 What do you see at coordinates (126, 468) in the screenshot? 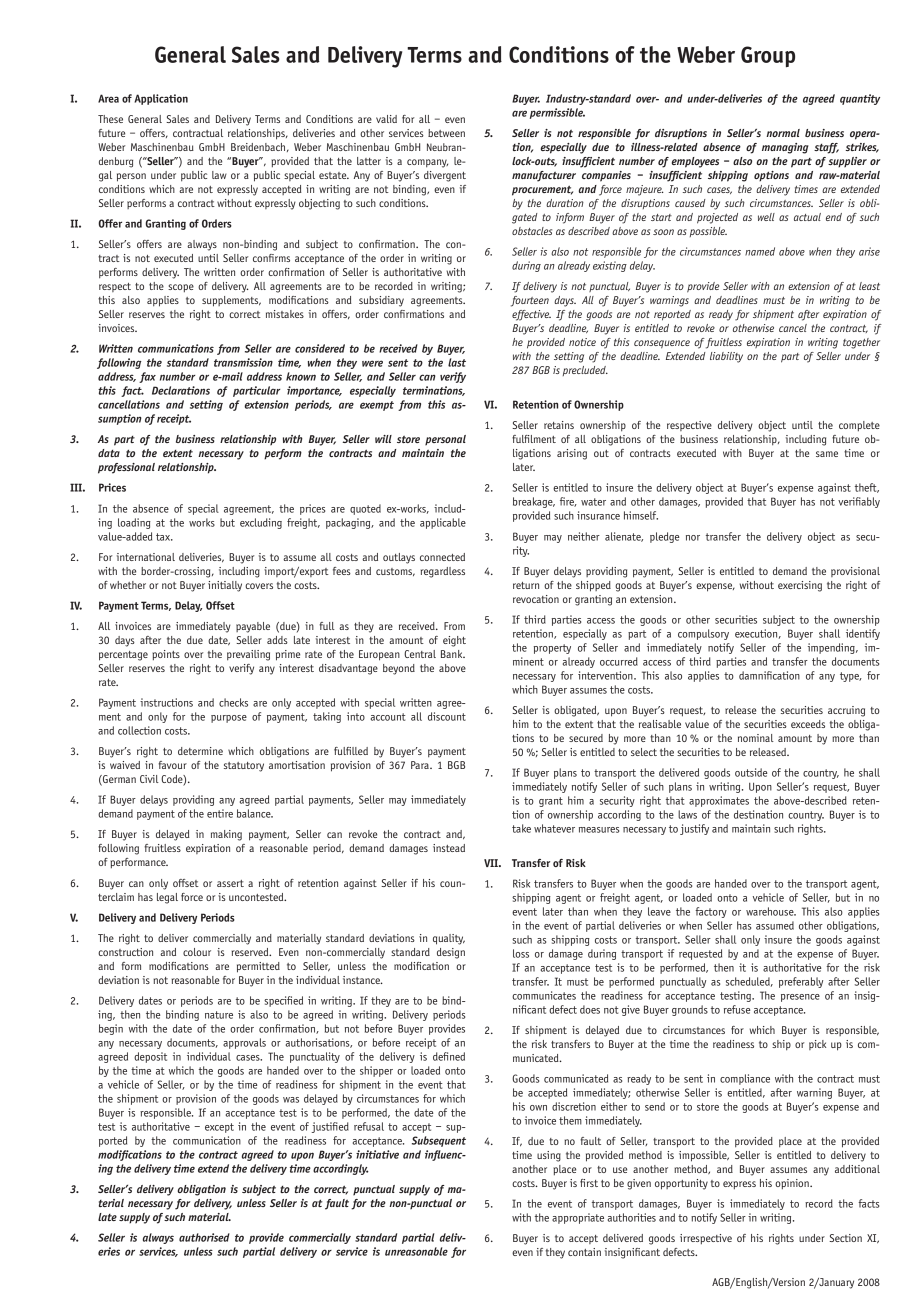
I see `professional` at bounding box center [126, 468].
